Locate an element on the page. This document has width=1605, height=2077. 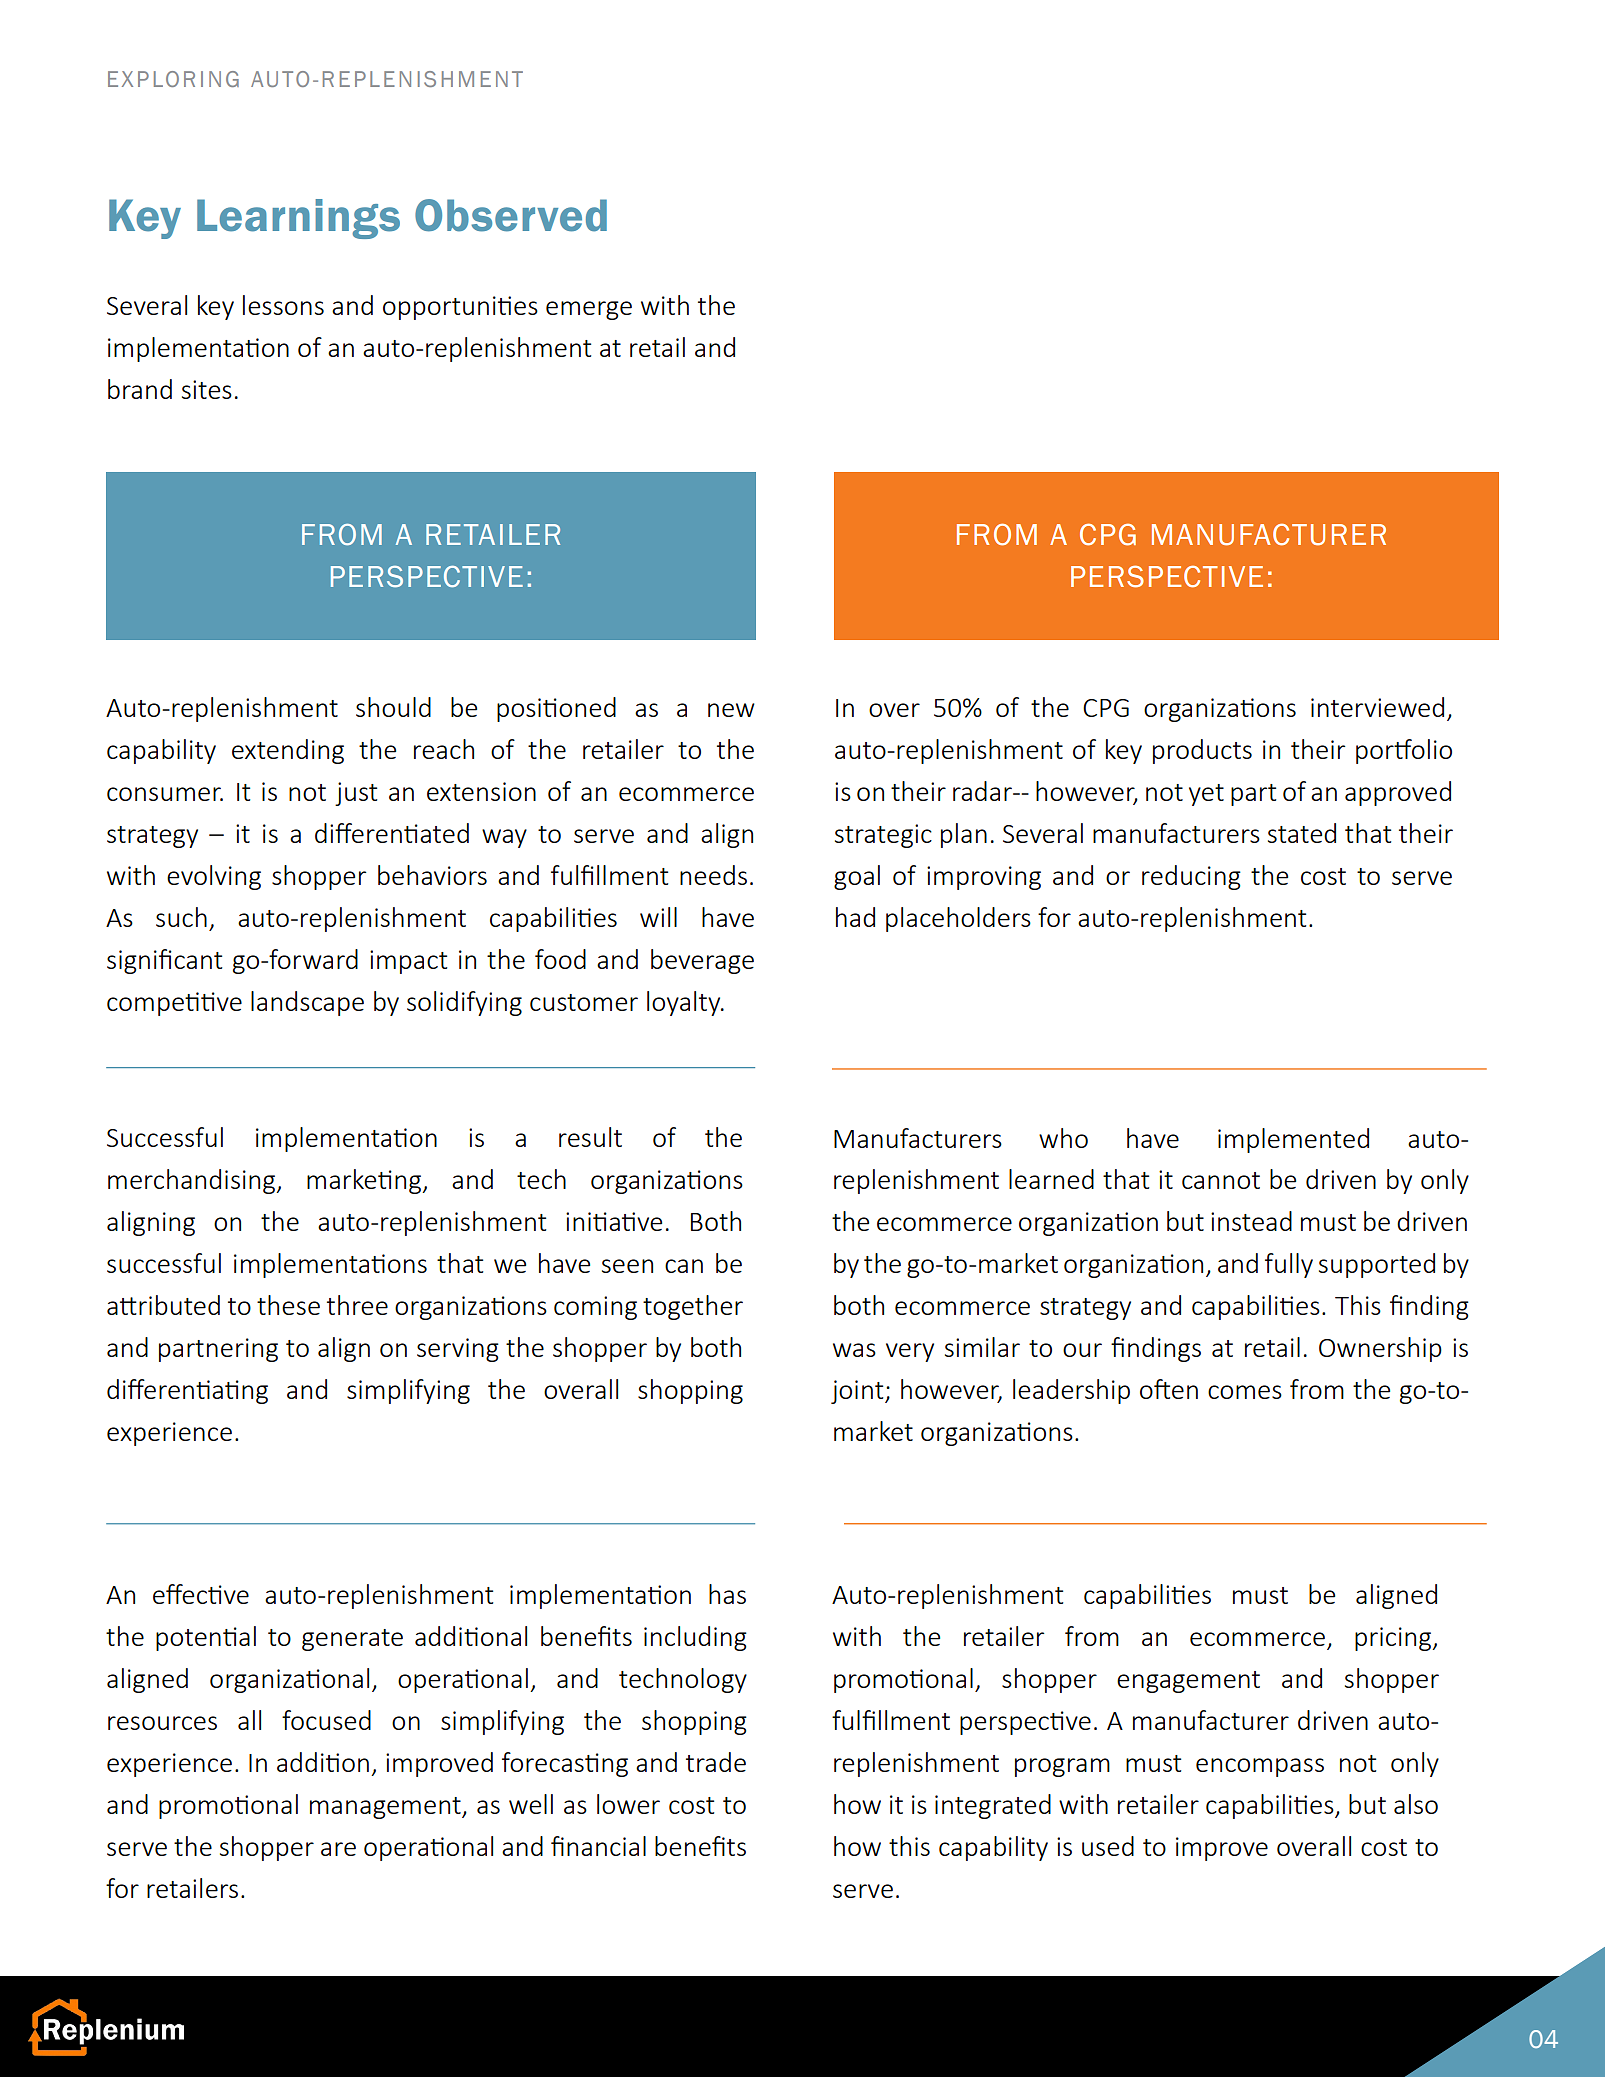
joint is located at coordinates (858, 1392).
